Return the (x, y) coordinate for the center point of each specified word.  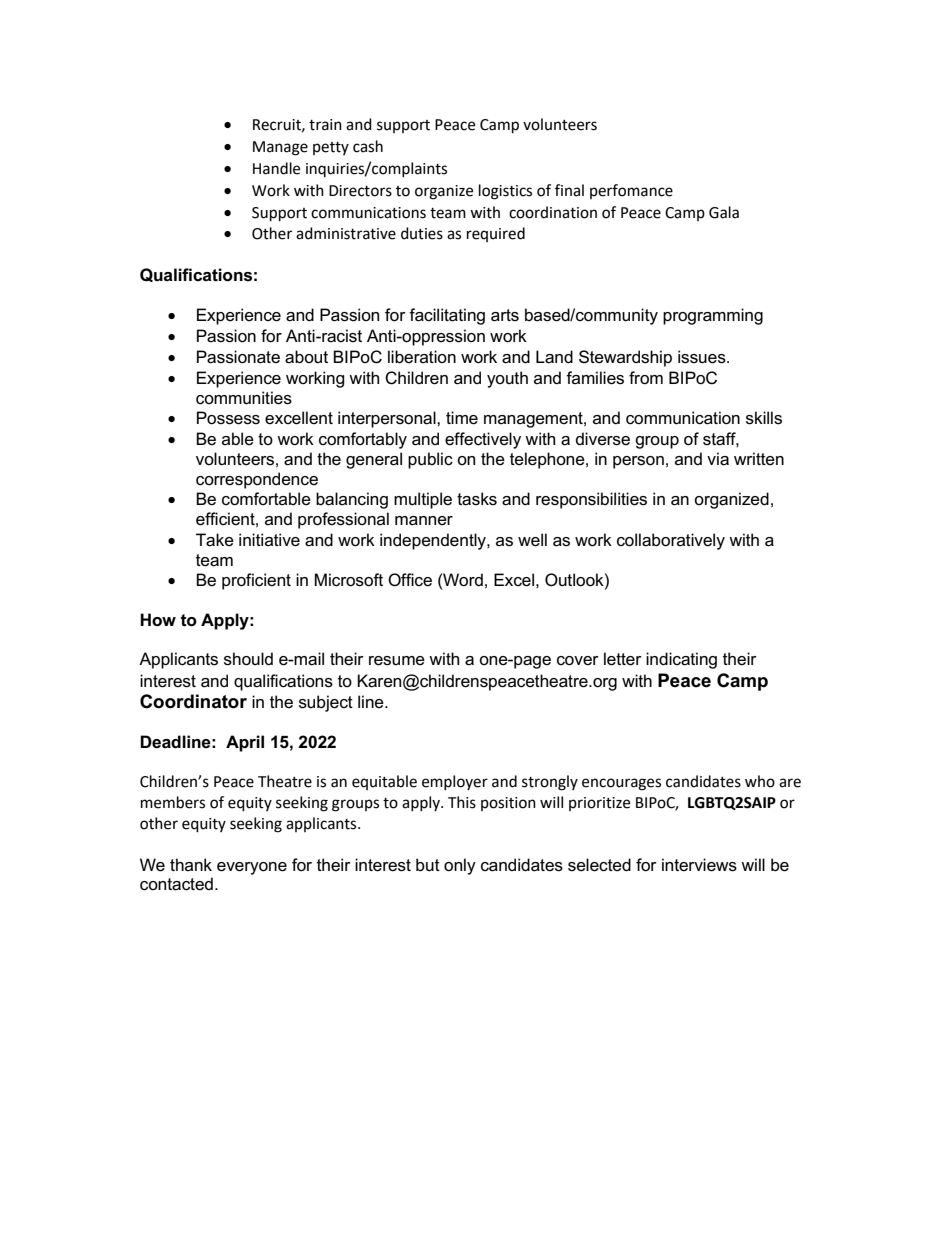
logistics (505, 192)
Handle (276, 168)
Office (410, 580)
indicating (681, 660)
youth (507, 379)
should (248, 659)
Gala (724, 212)
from (646, 378)
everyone (252, 868)
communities (244, 398)
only (460, 866)
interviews (699, 865)
